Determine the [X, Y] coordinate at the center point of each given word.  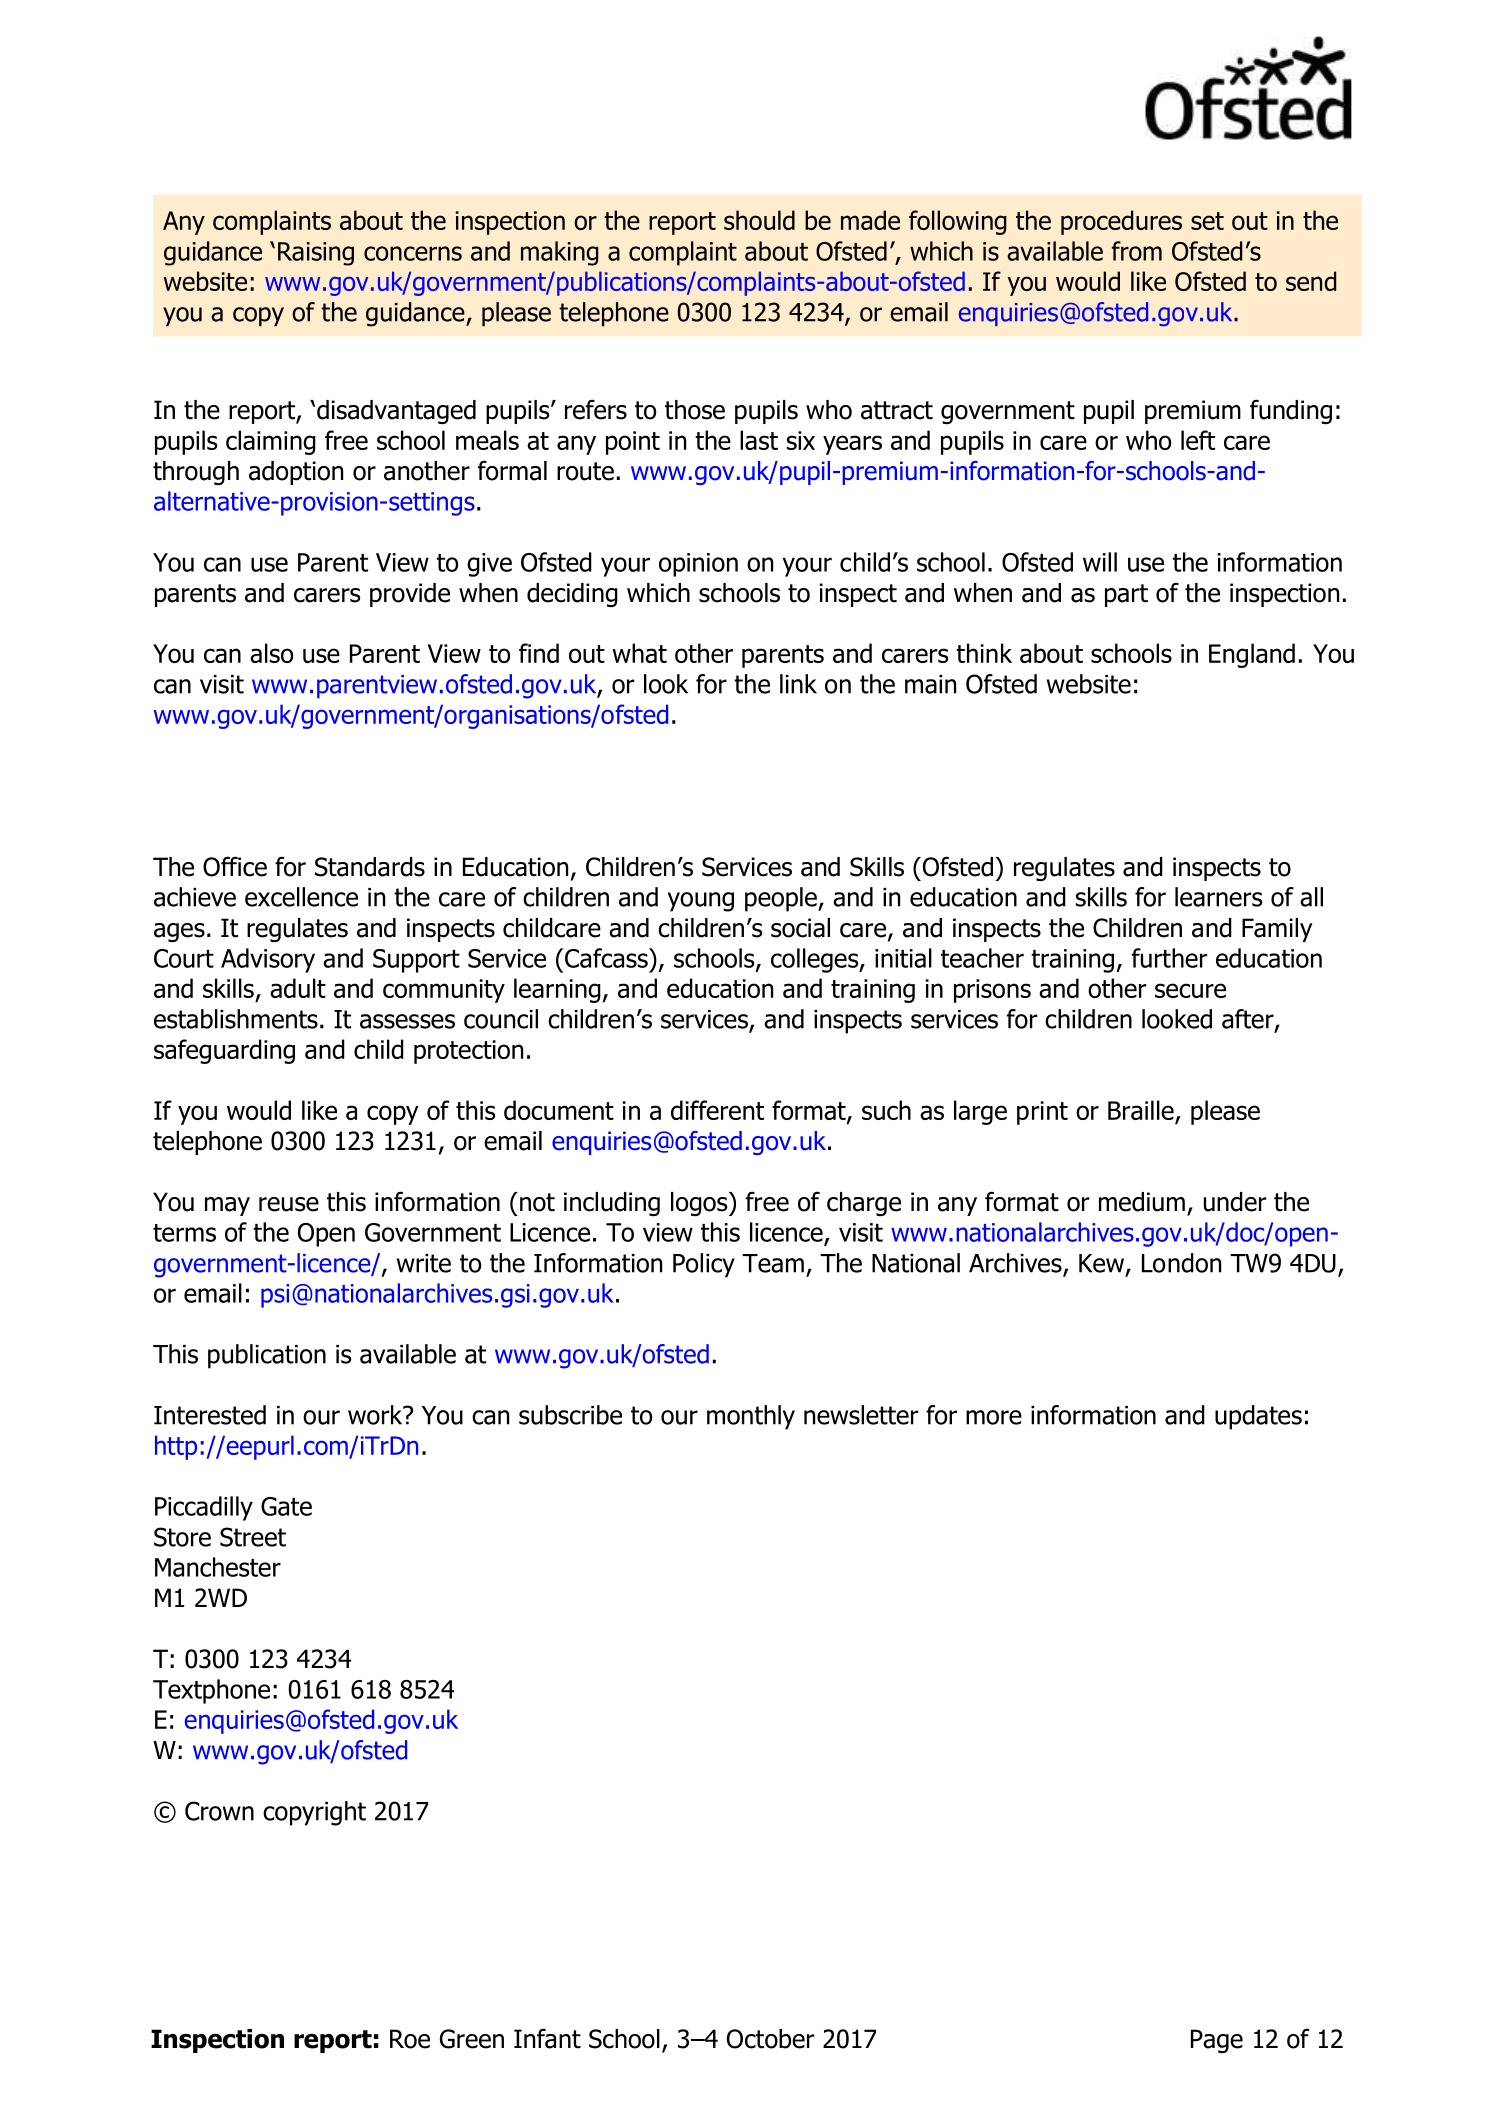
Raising [316, 254]
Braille [1142, 1111]
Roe [410, 2039]
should [759, 220]
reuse [289, 1204]
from [1137, 251]
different [717, 1110]
